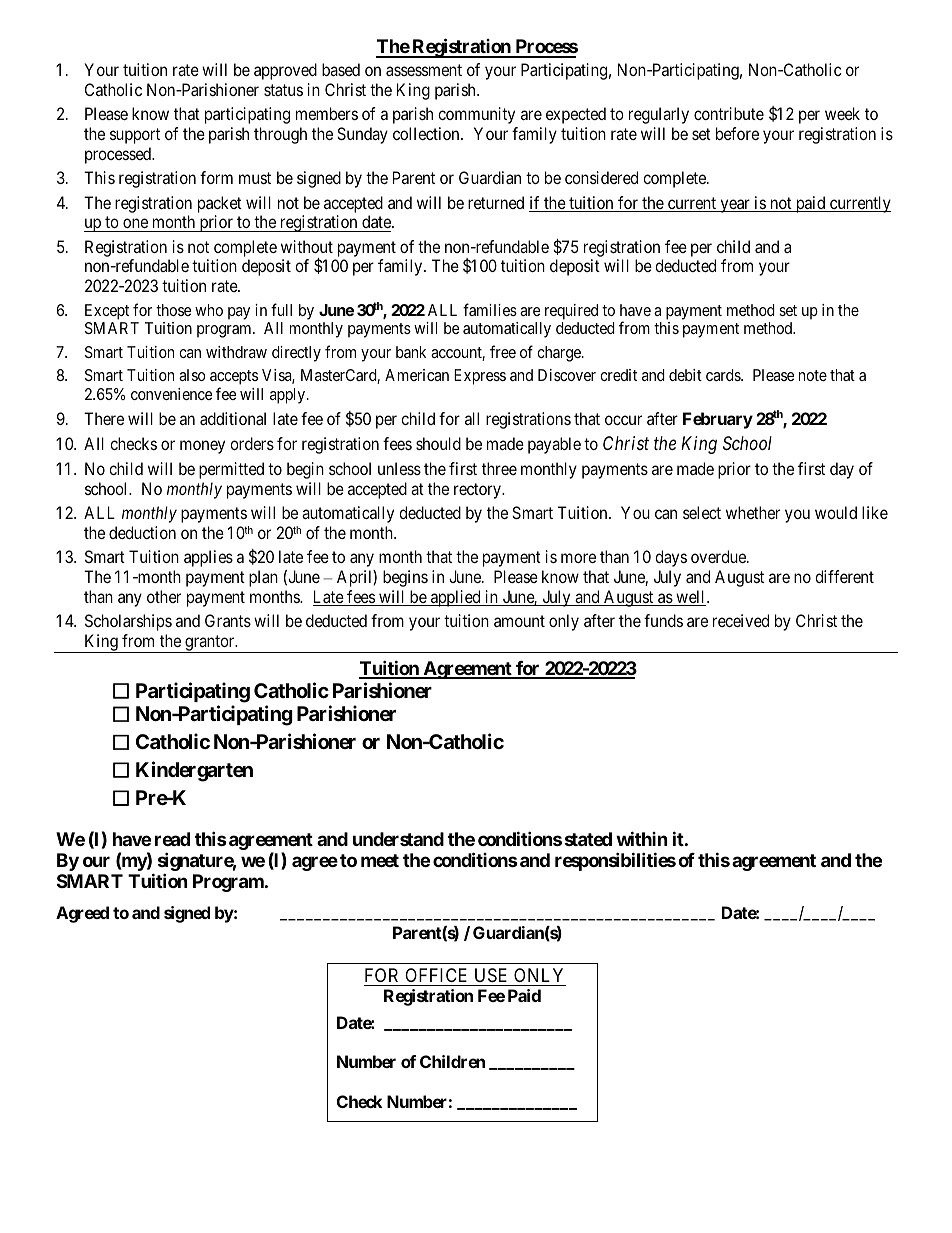 Image resolution: width=952 pixels, height=1233 pixels. What do you see at coordinates (490, 309) in the image?
I see `families` at bounding box center [490, 309].
